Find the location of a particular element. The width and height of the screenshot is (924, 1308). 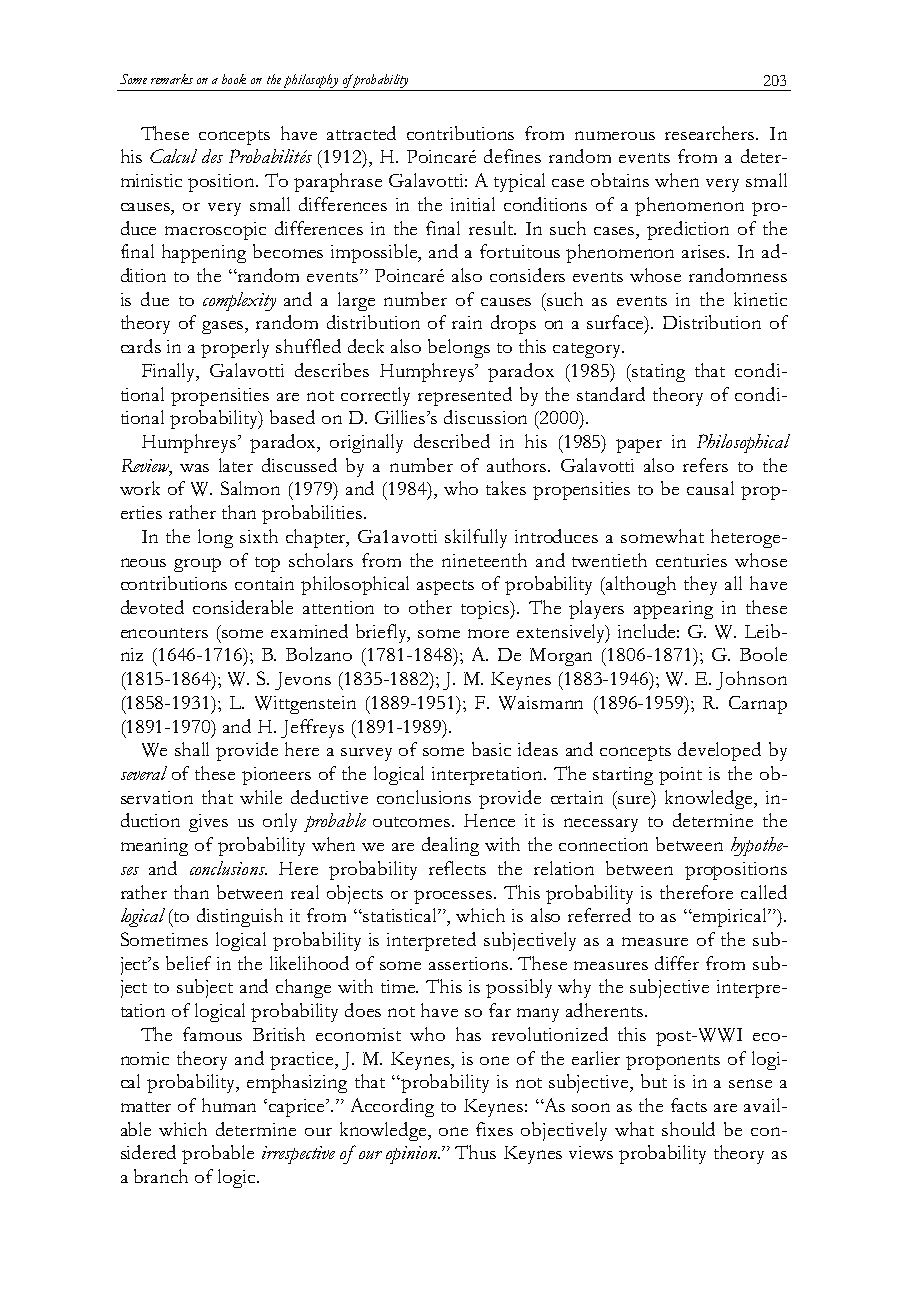

encounters is located at coordinates (164, 633).
